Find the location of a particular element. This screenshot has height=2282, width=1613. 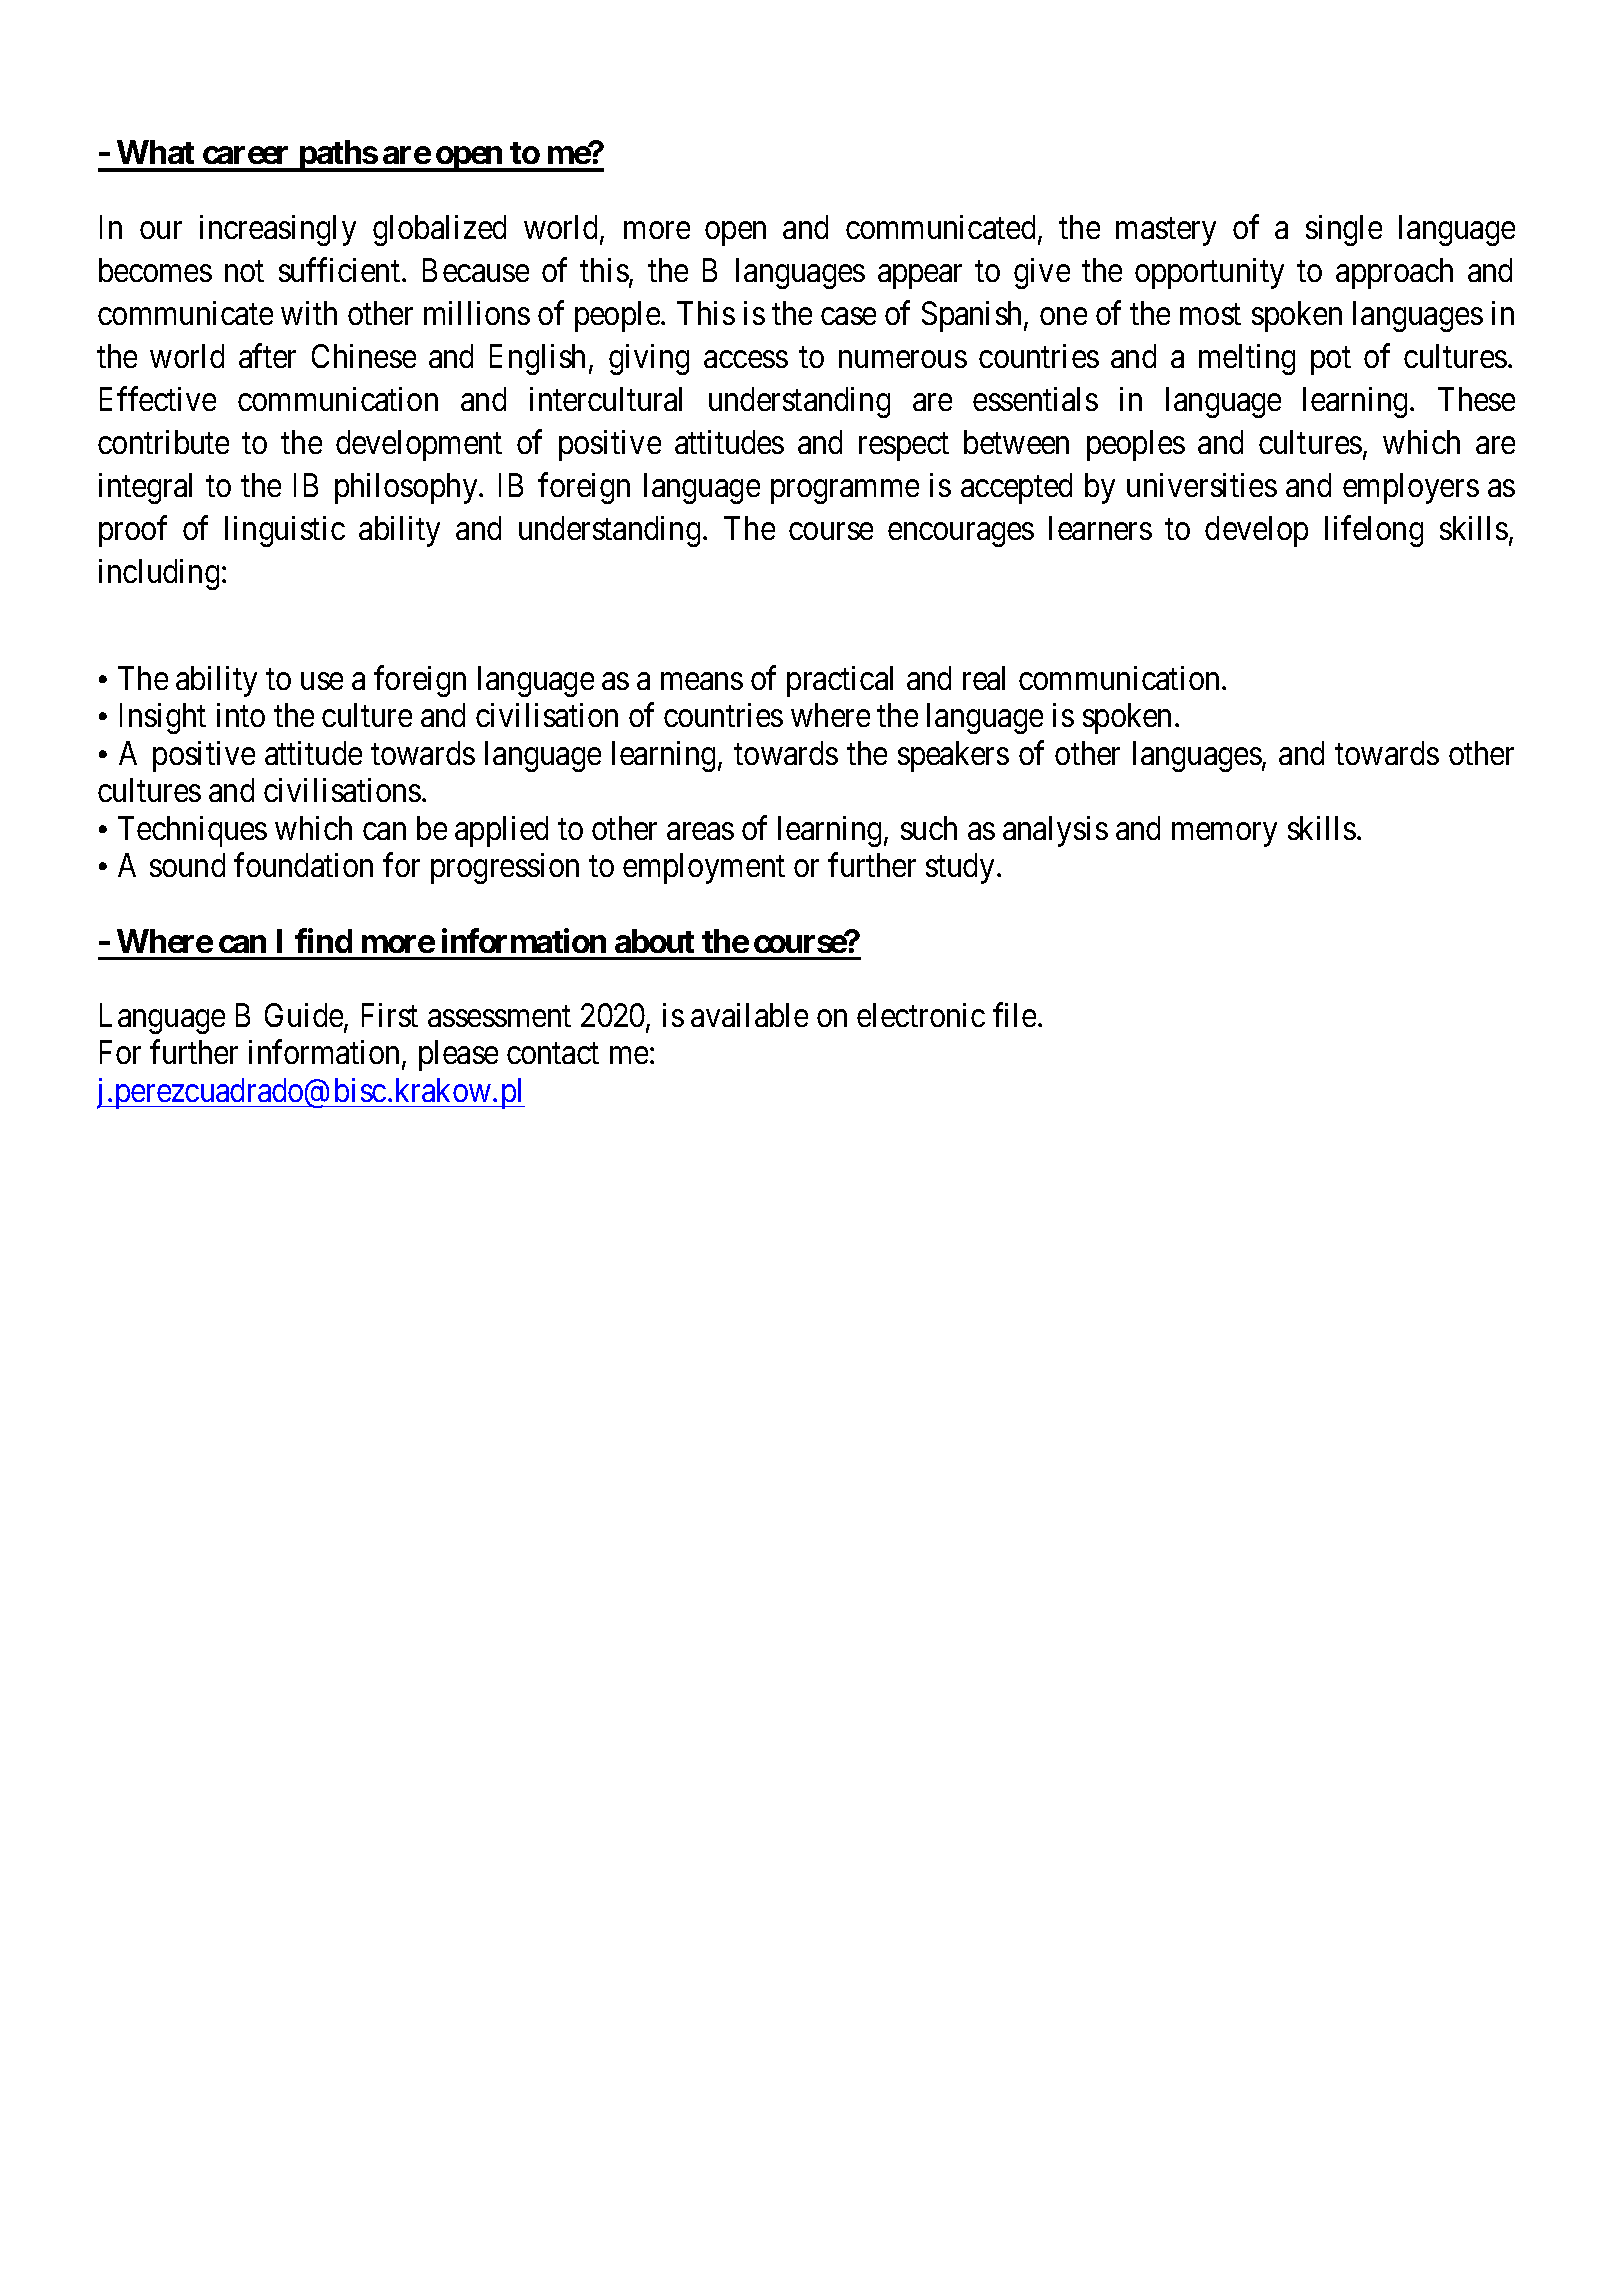

lifelong is located at coordinates (1374, 531).
